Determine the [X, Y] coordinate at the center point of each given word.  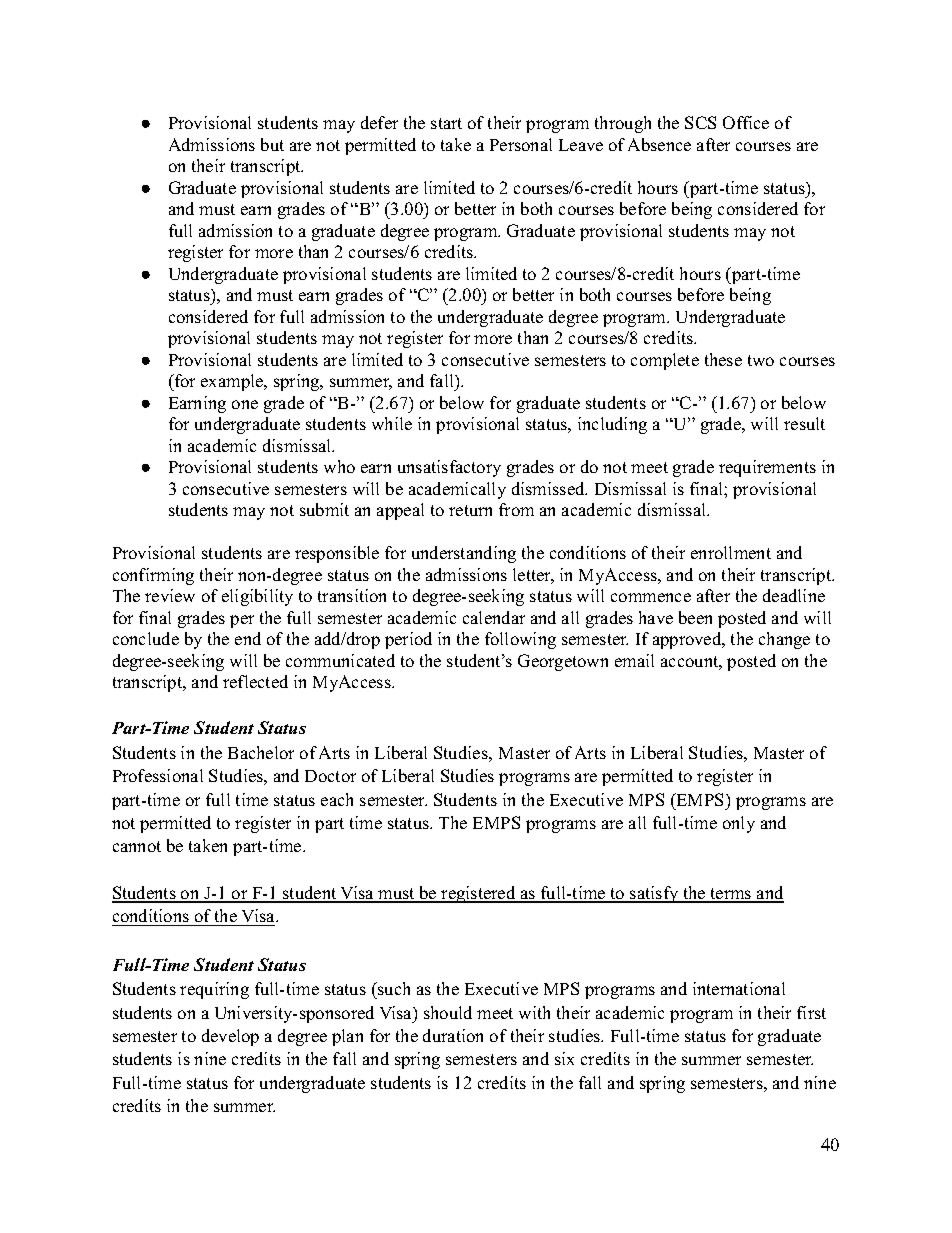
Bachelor [261, 752]
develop [230, 1037]
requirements [767, 468]
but [272, 144]
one [245, 404]
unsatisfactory [449, 468]
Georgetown [563, 662]
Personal [521, 144]
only [739, 824]
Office [746, 122]
